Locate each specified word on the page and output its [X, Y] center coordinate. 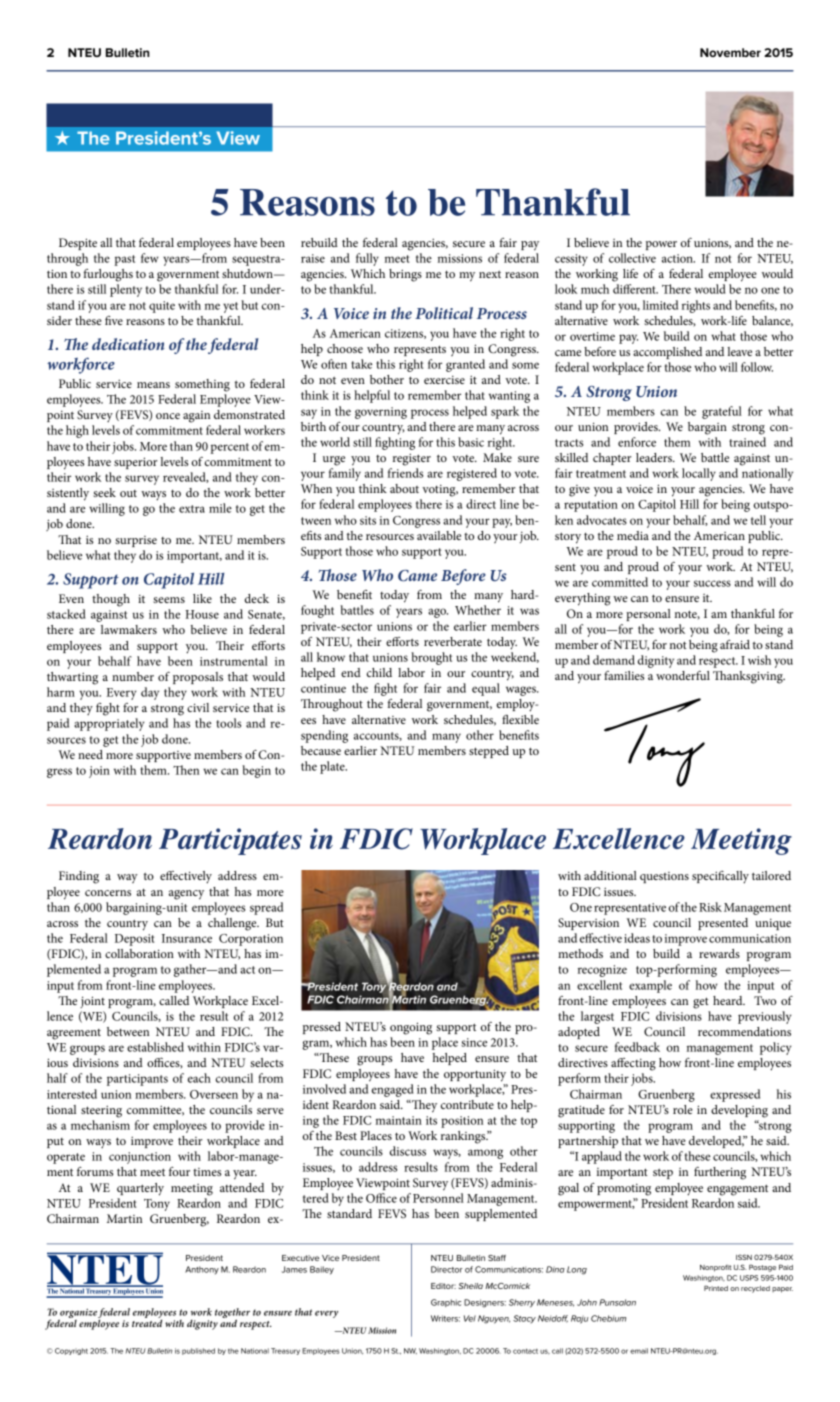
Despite [78, 244]
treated [147, 1322]
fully [367, 259]
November [730, 52]
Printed [716, 1288]
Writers [445, 1318]
